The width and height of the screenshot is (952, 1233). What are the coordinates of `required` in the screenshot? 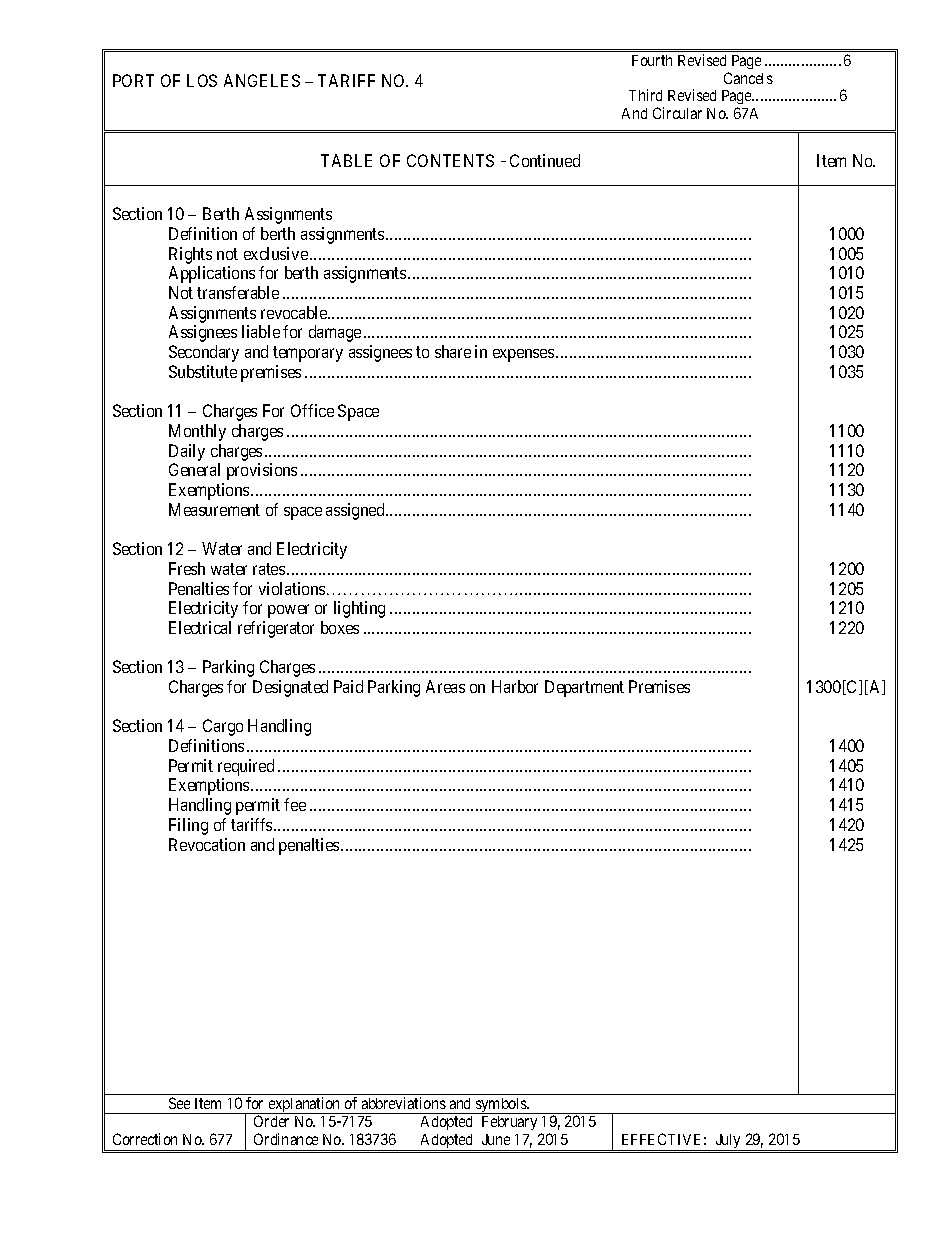 It's located at (246, 767).
